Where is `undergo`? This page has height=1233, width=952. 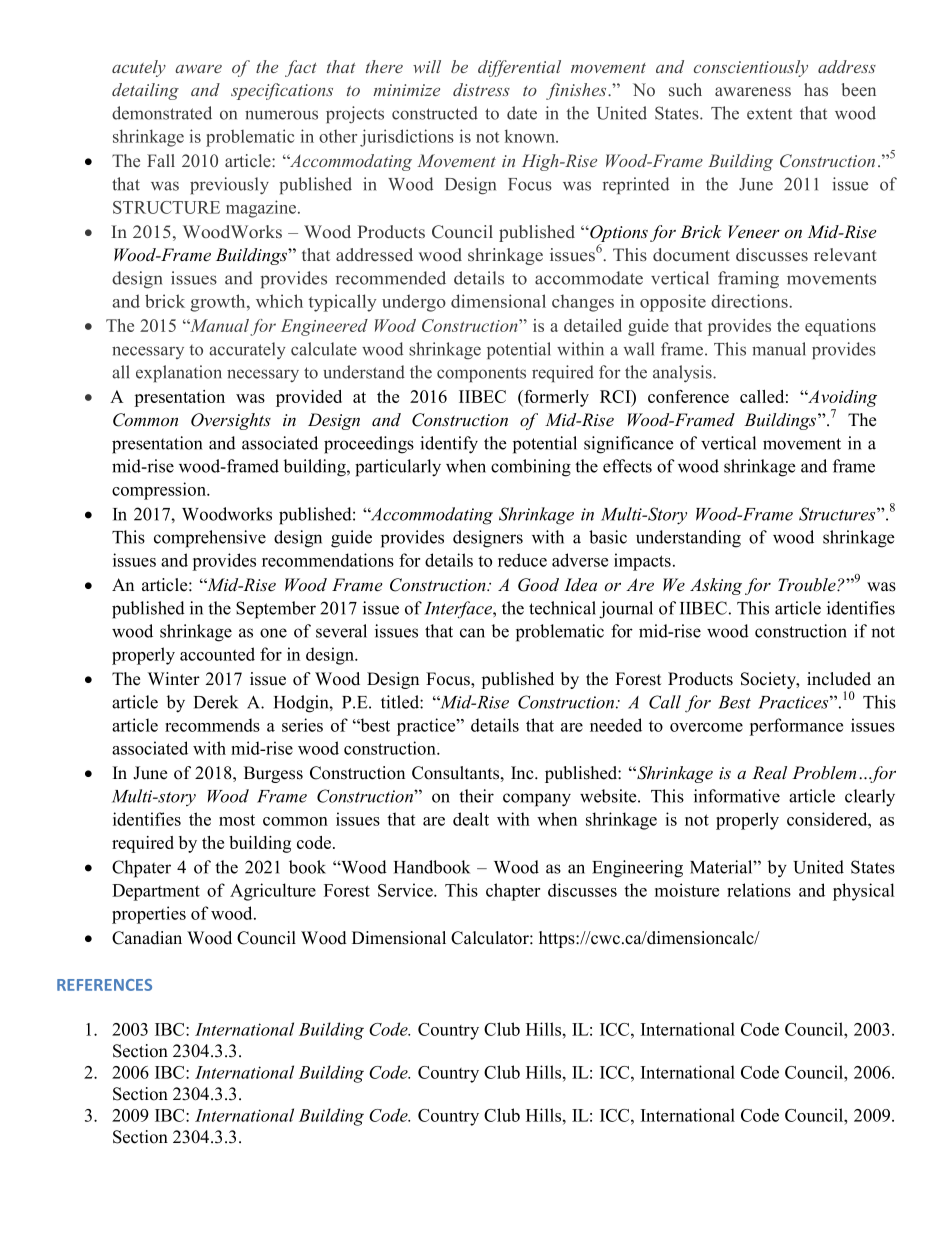 undergo is located at coordinates (414, 303).
